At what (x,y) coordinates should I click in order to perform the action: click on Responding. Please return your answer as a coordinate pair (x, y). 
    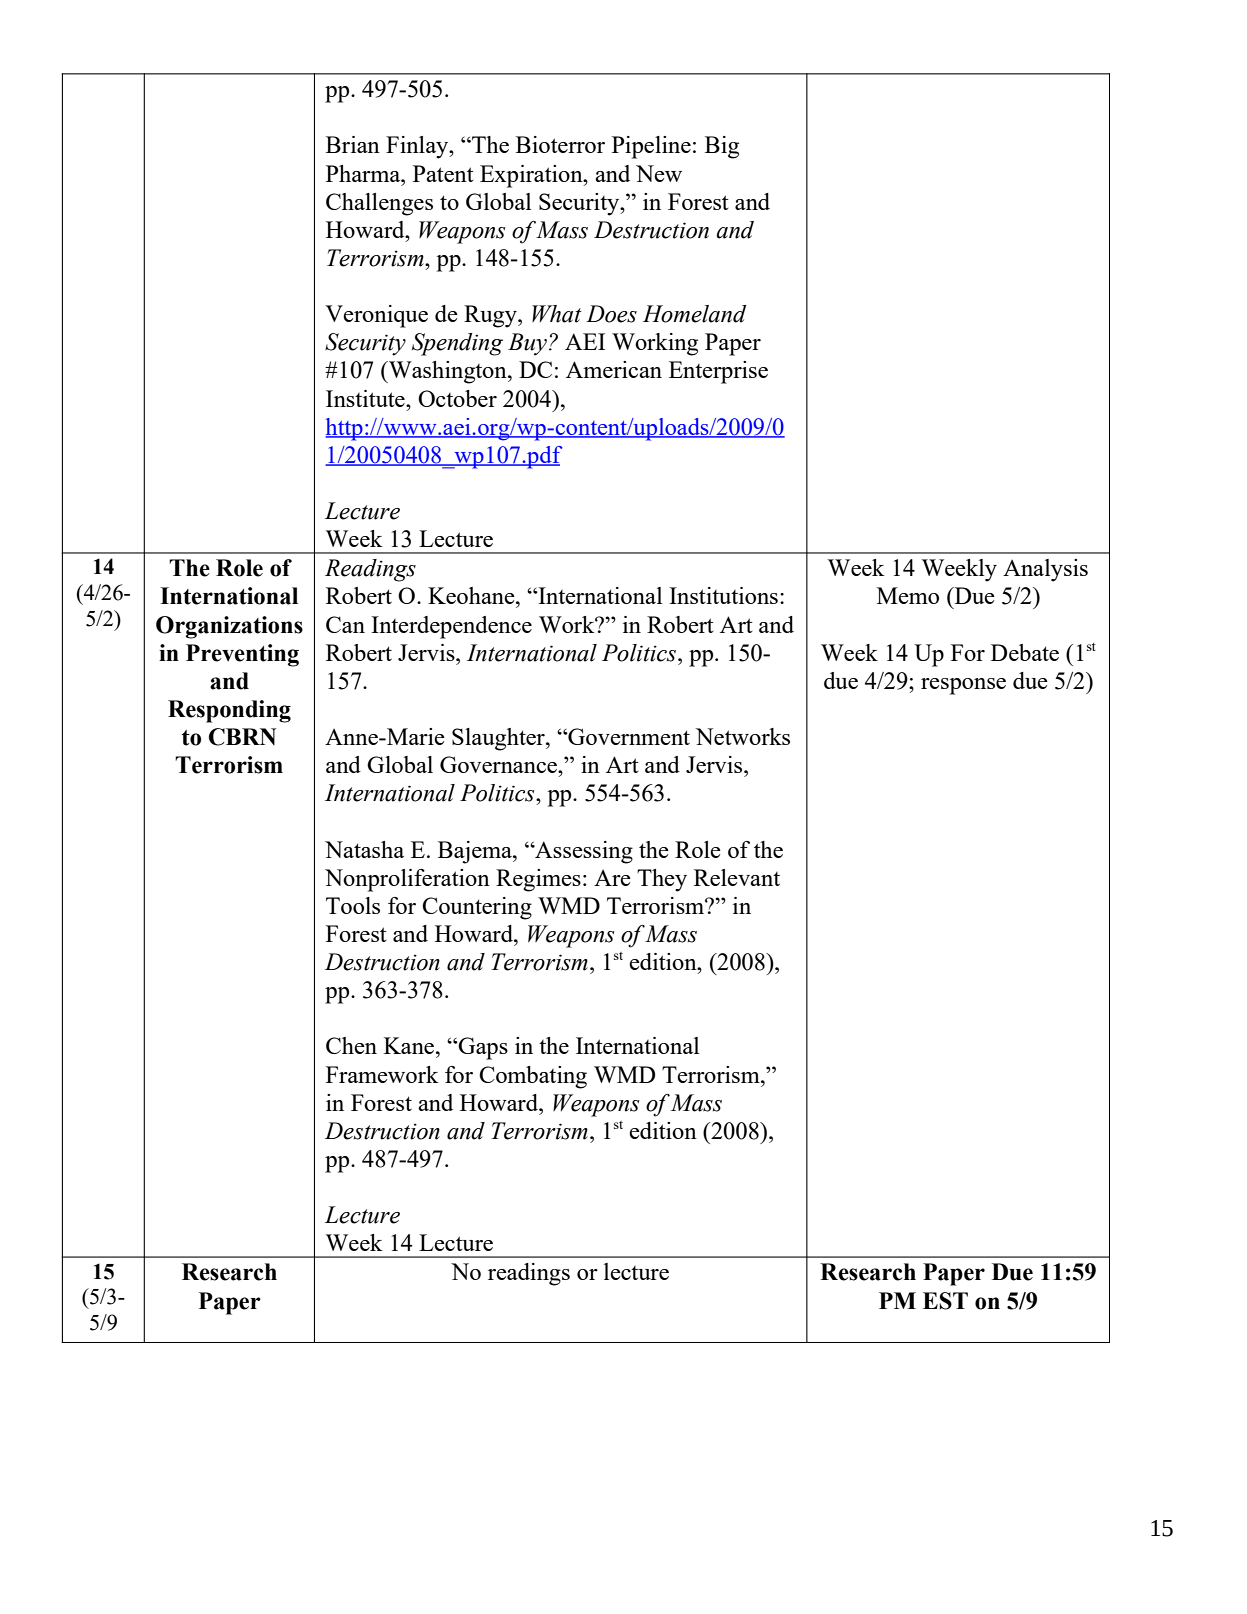
    Looking at the image, I should click on (229, 711).
